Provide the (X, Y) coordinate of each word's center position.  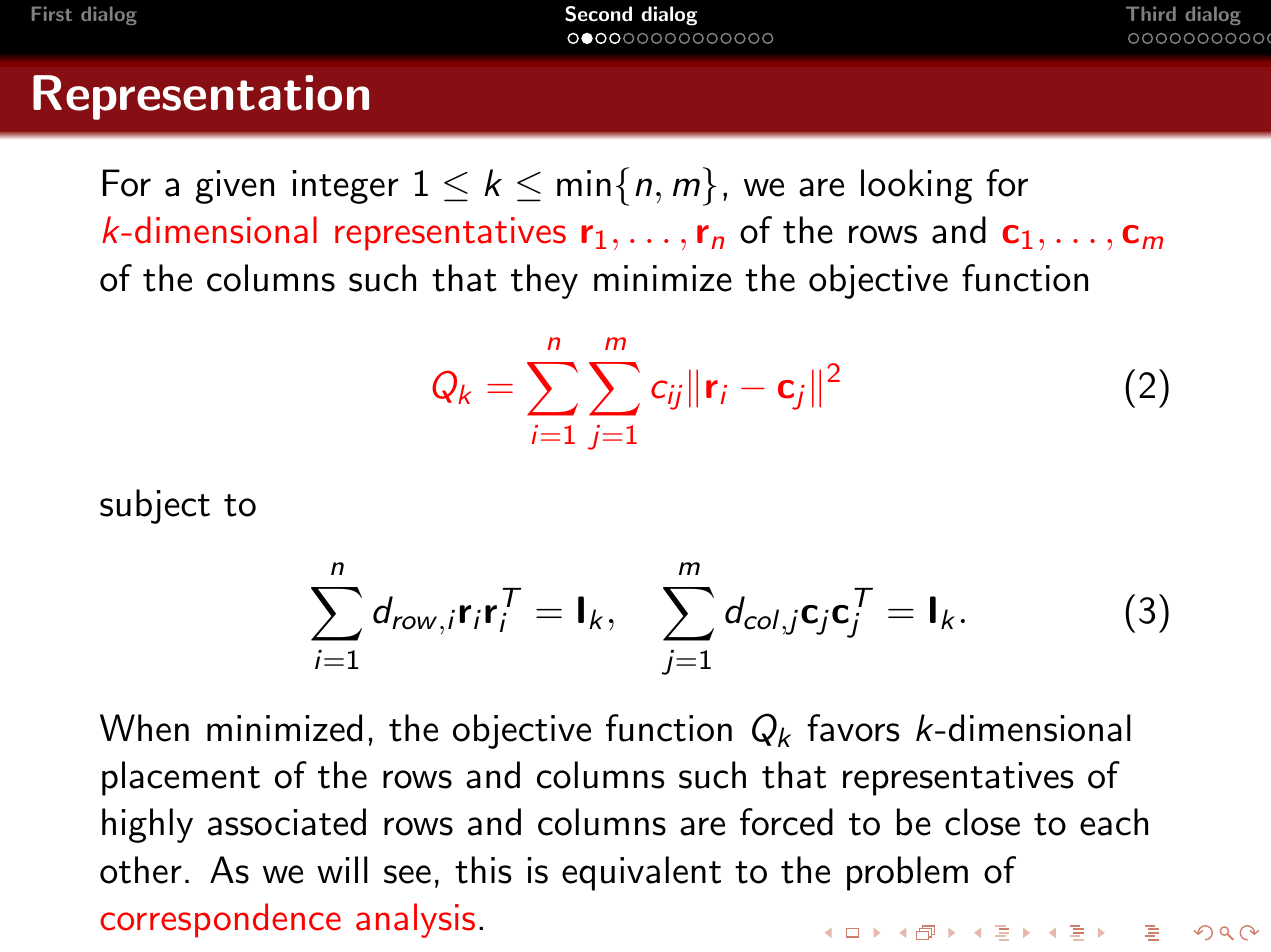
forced (786, 822)
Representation (201, 97)
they (544, 281)
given (235, 187)
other (141, 870)
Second (598, 14)
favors (853, 728)
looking (917, 186)
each (1114, 822)
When (144, 728)
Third (1151, 13)
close (982, 822)
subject (155, 506)
